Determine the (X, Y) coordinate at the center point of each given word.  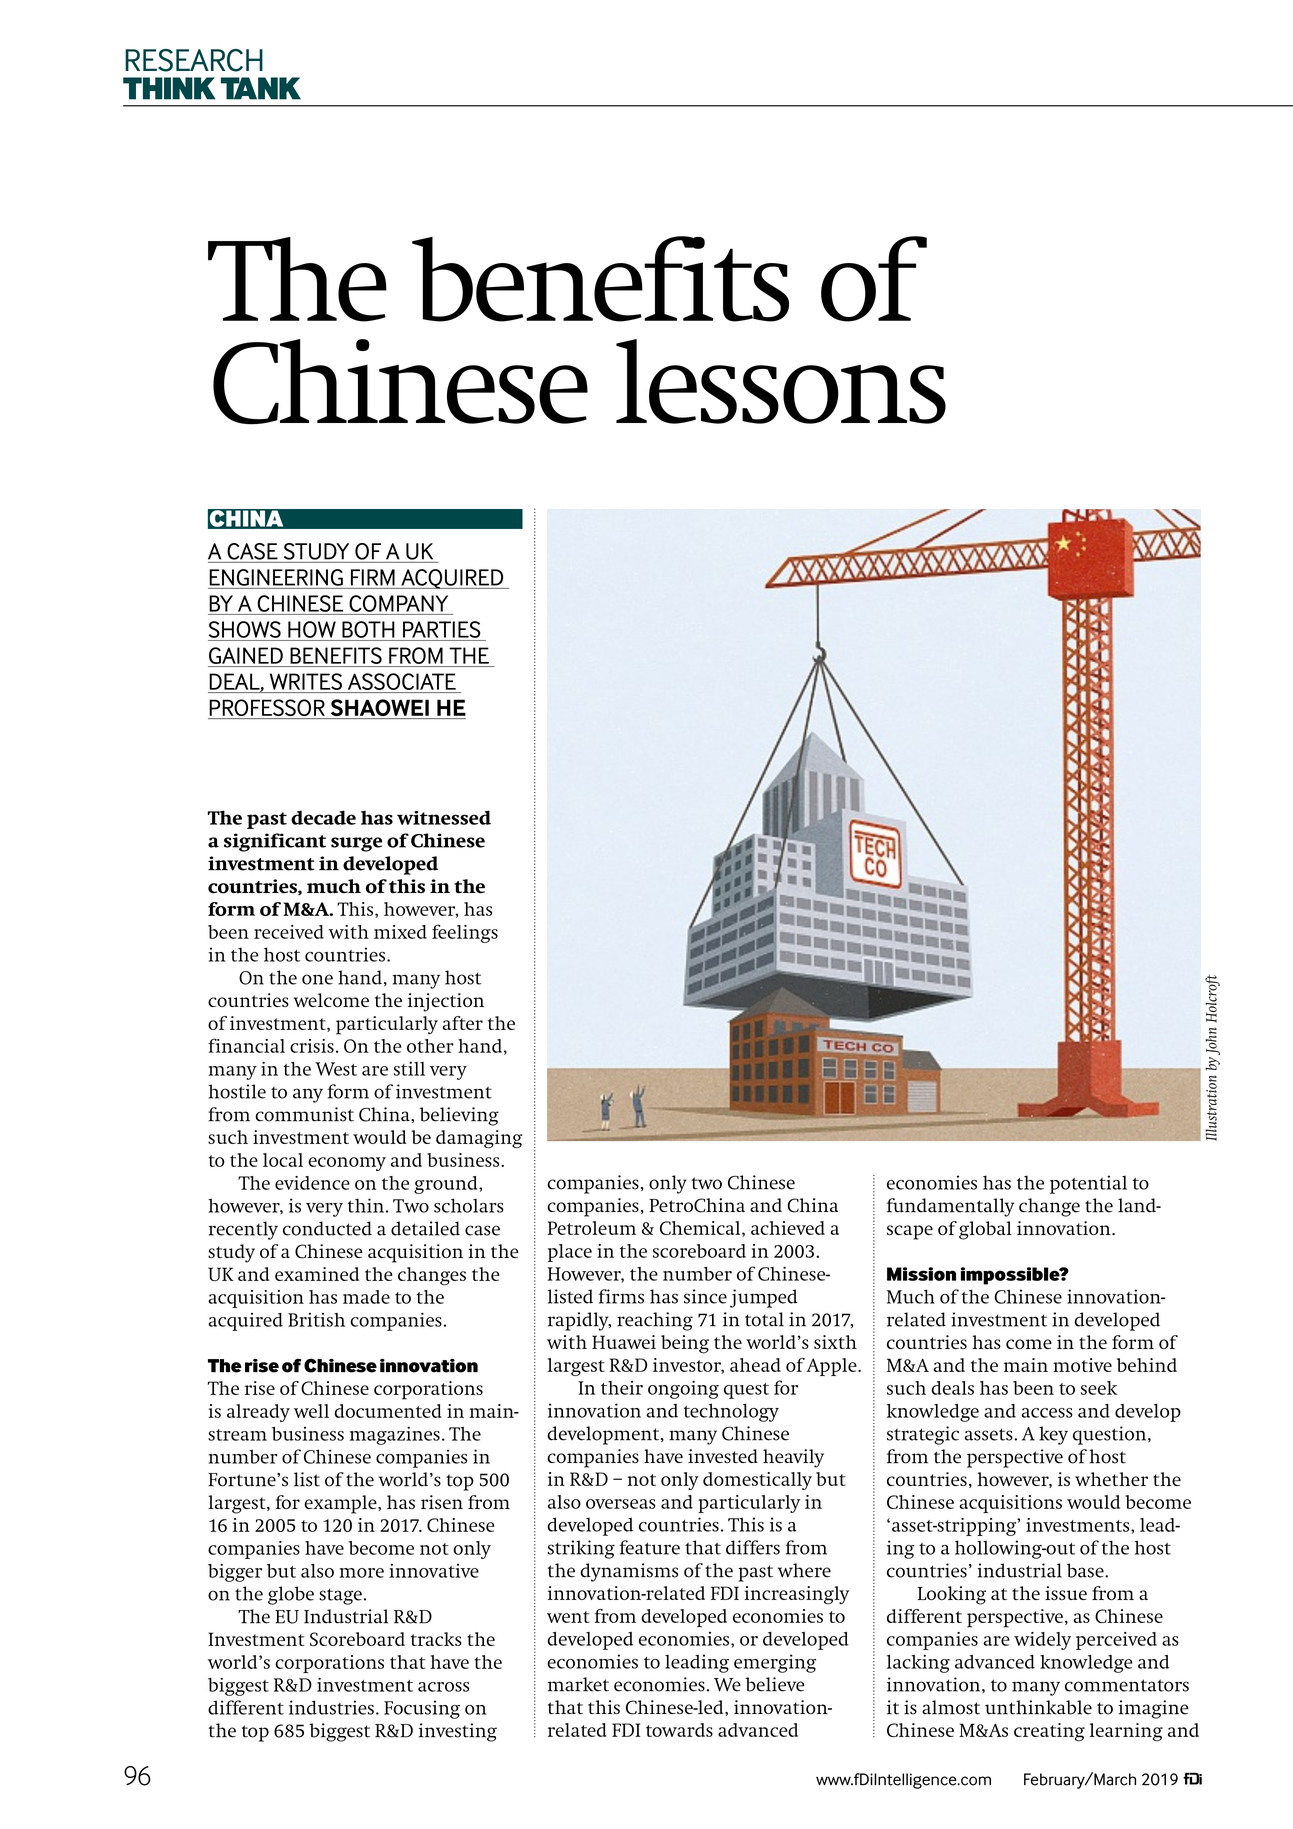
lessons (781, 381)
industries (331, 1707)
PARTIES (441, 629)
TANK (261, 88)
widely (1042, 1641)
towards (679, 1730)
